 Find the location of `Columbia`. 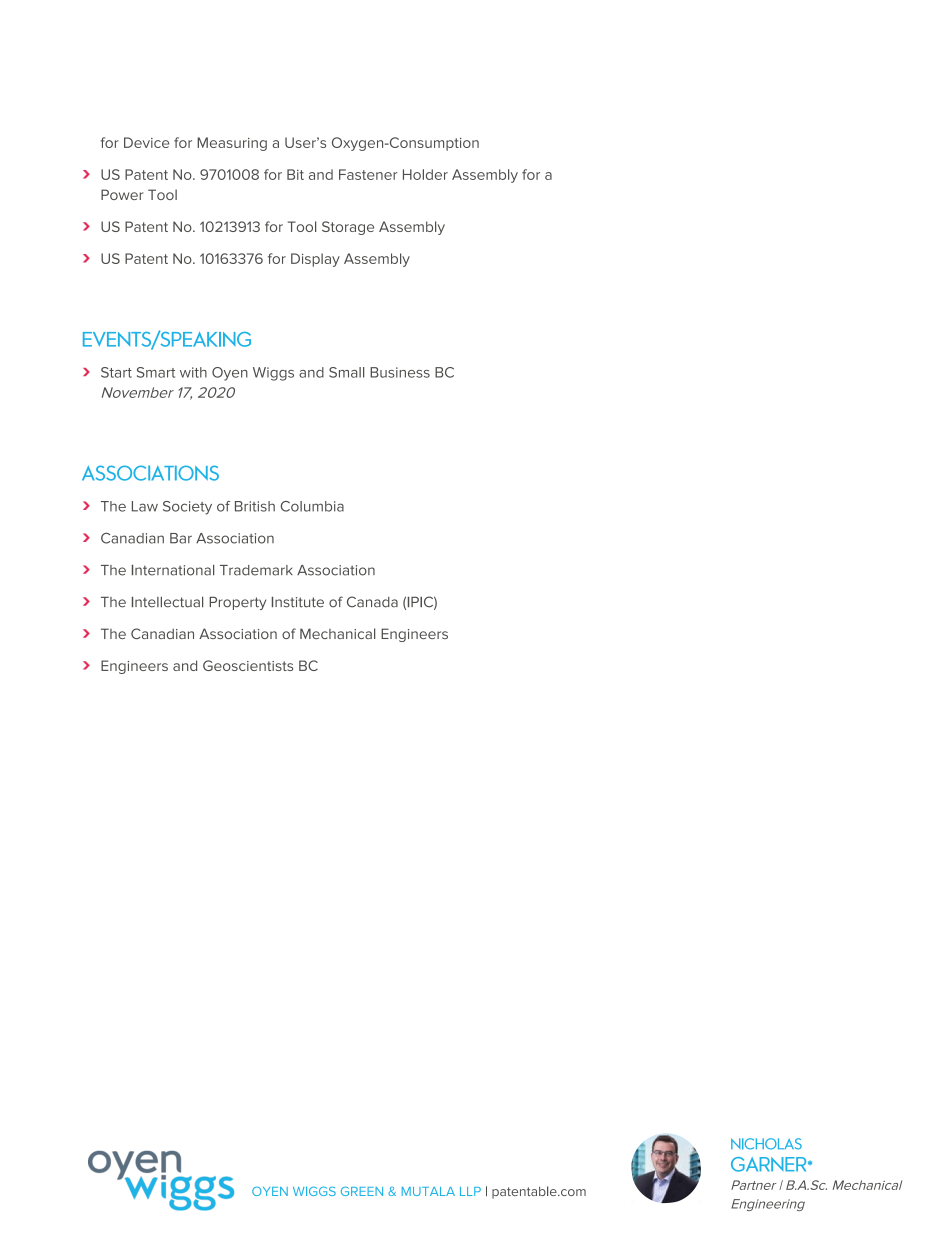

Columbia is located at coordinates (312, 506).
